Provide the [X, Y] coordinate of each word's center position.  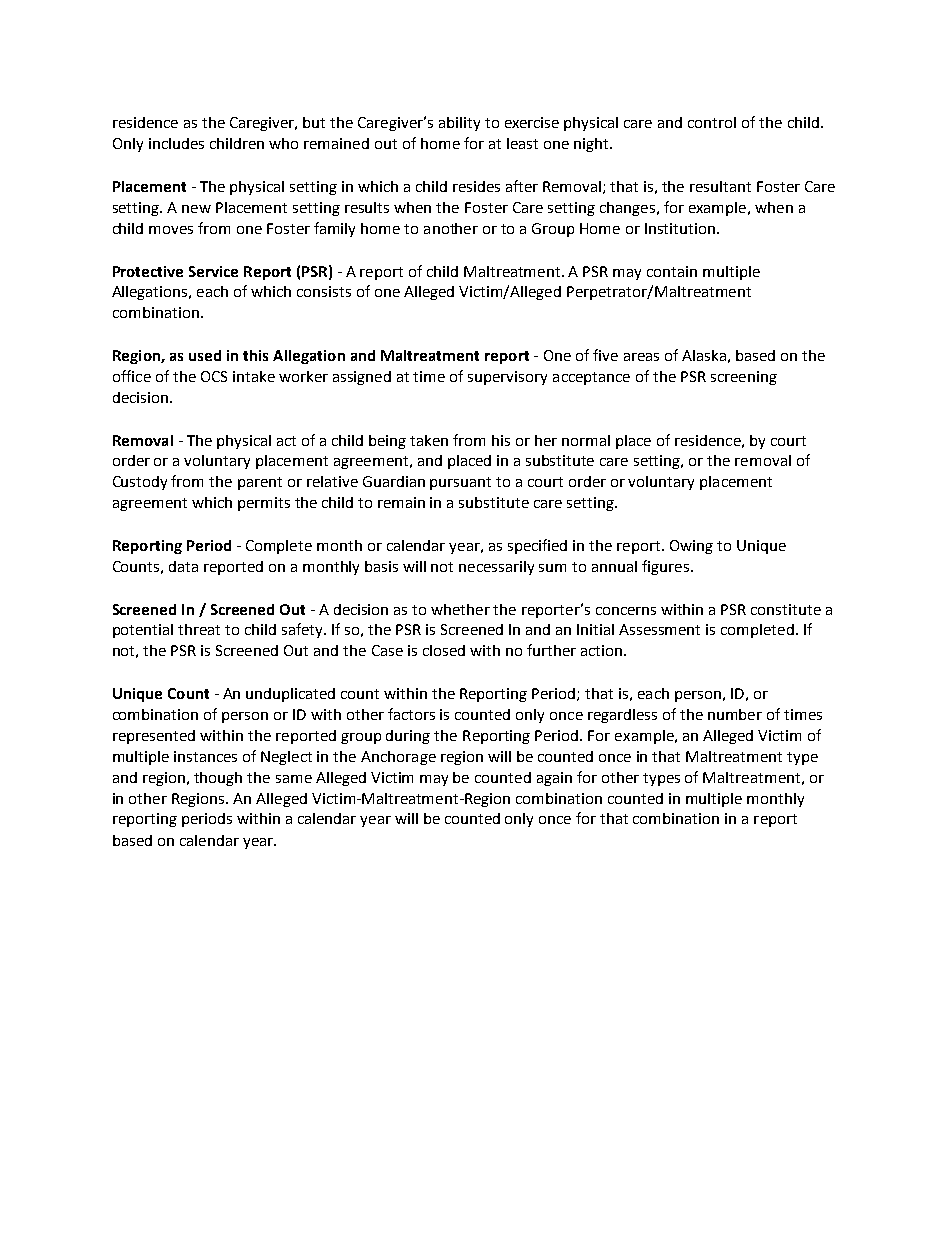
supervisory [507, 378]
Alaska [704, 355]
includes [176, 143]
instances [205, 756]
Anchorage [398, 758]
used [205, 355]
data [183, 566]
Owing [691, 547]
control [712, 122]
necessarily [496, 568]
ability [459, 124]
